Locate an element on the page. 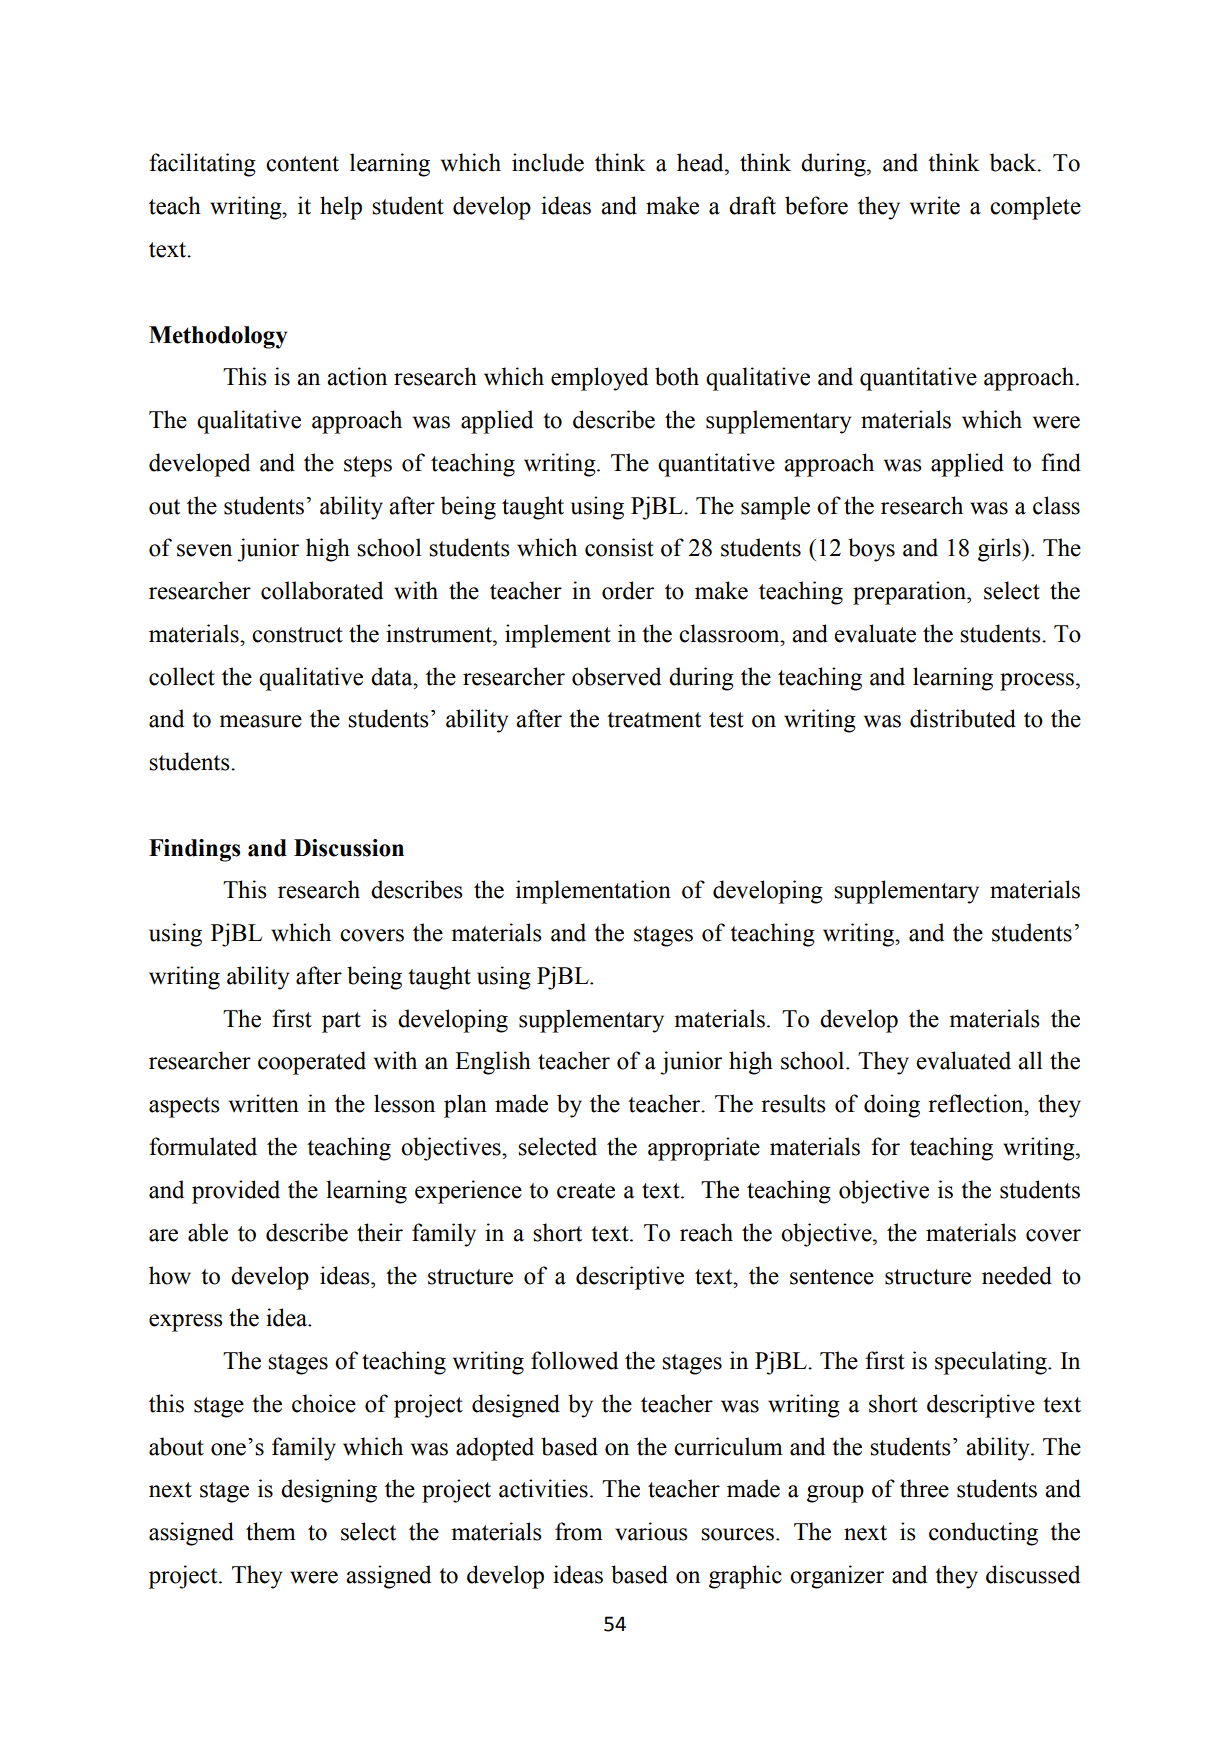  Discussion is located at coordinates (349, 848).
